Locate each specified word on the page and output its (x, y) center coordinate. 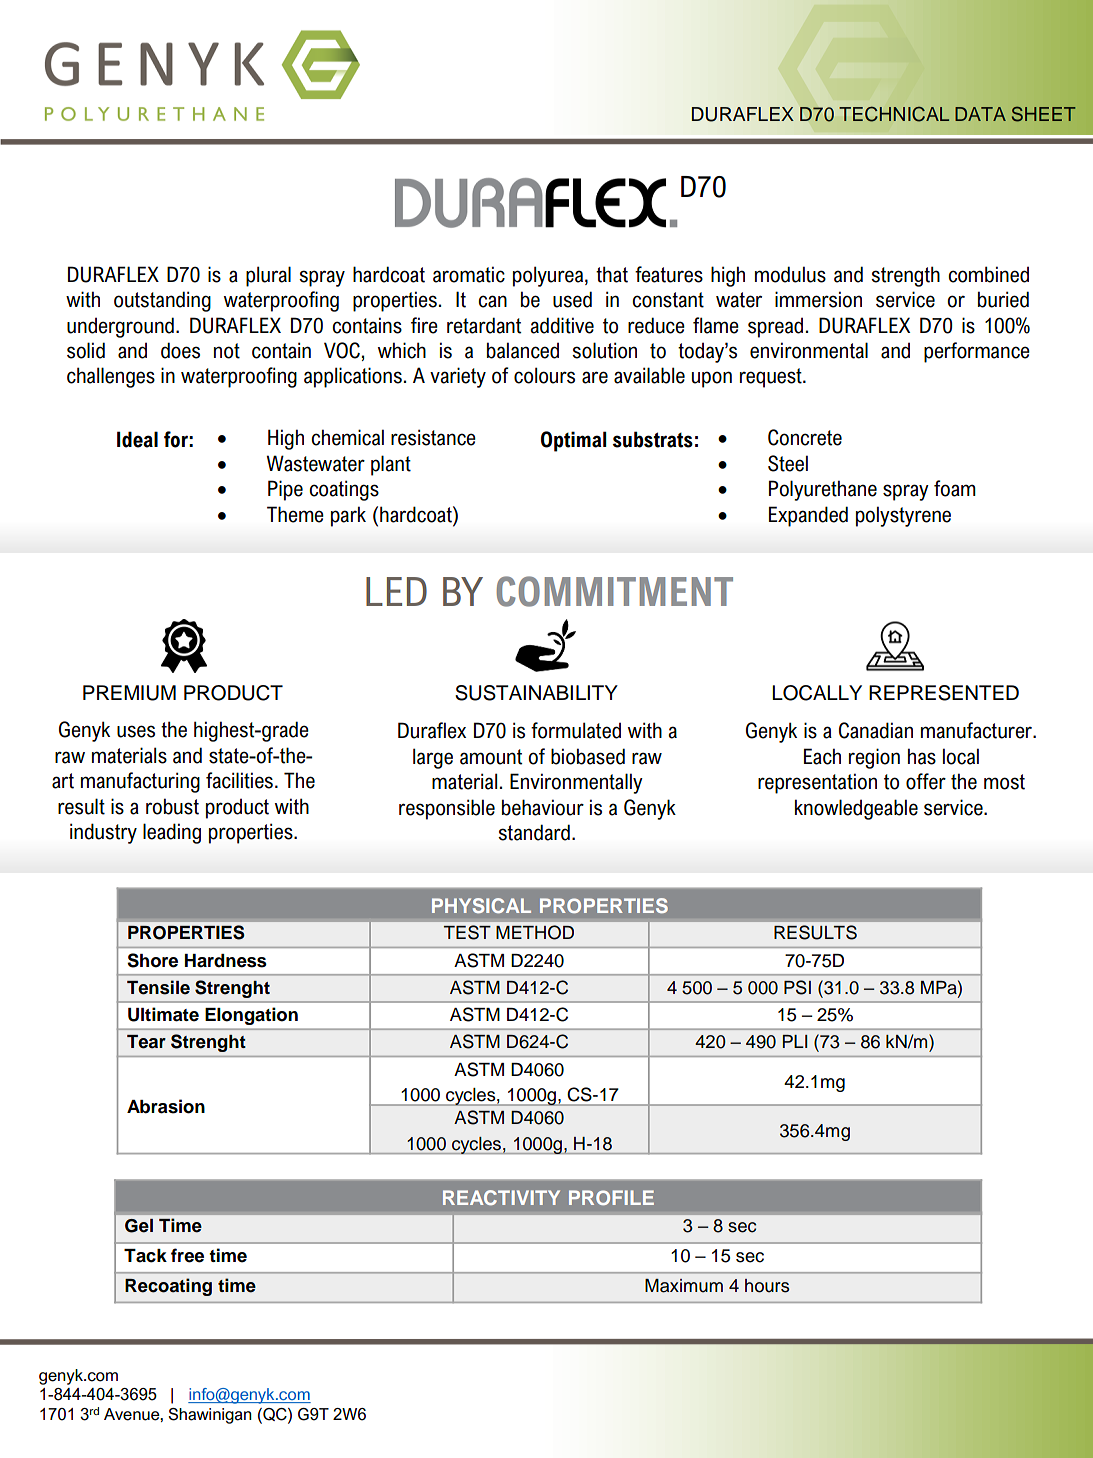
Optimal (574, 441)
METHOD (535, 932)
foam (955, 488)
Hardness (226, 961)
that (612, 274)
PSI (797, 987)
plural (268, 276)
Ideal (137, 439)
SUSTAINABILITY (536, 693)
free (187, 1255)
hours (767, 1286)
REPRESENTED (944, 693)
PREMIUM (129, 693)
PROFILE (611, 1197)
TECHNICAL (894, 114)
